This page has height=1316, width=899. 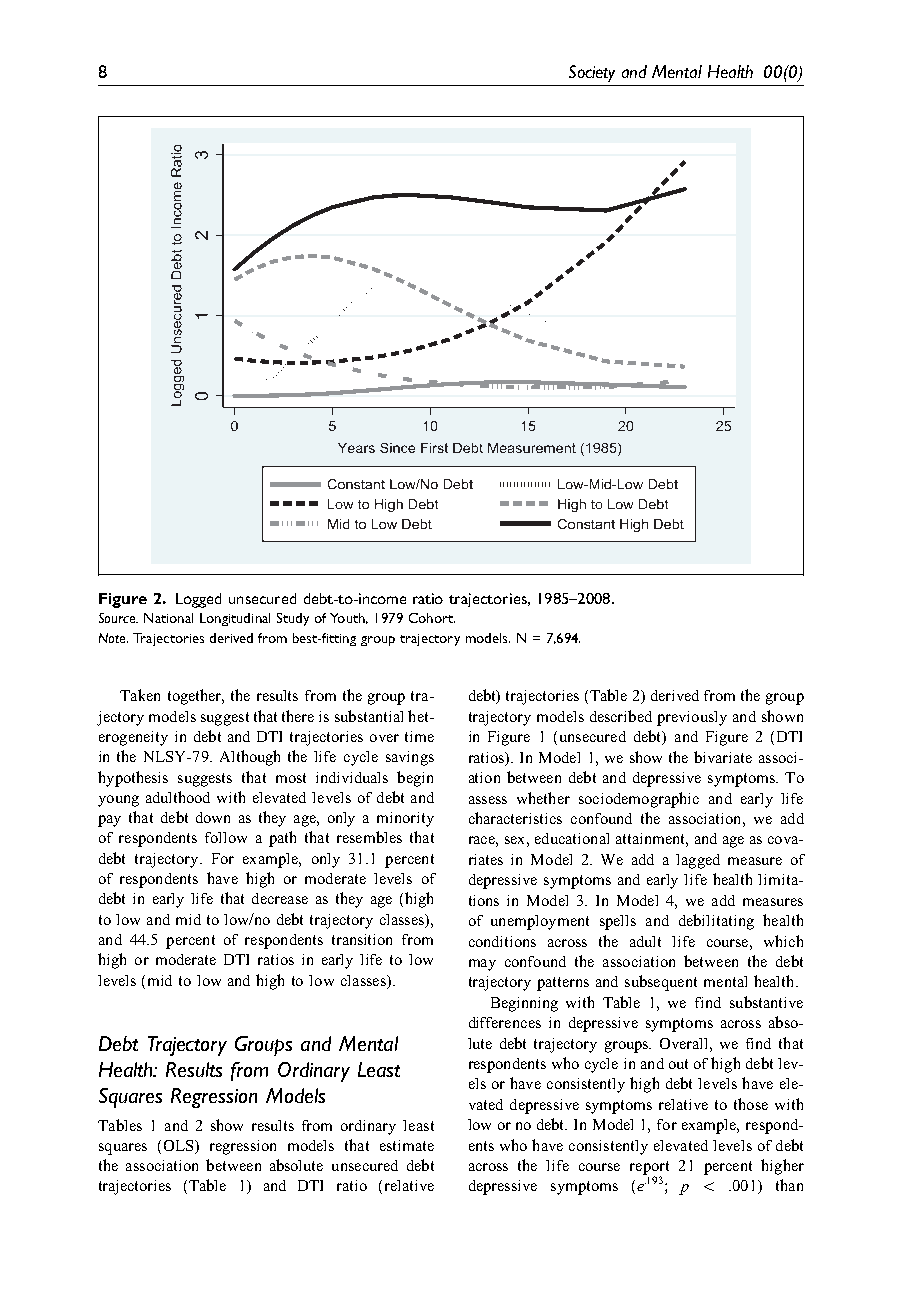 What do you see at coordinates (180, 1147) in the page?
I see `OLS` at bounding box center [180, 1147].
